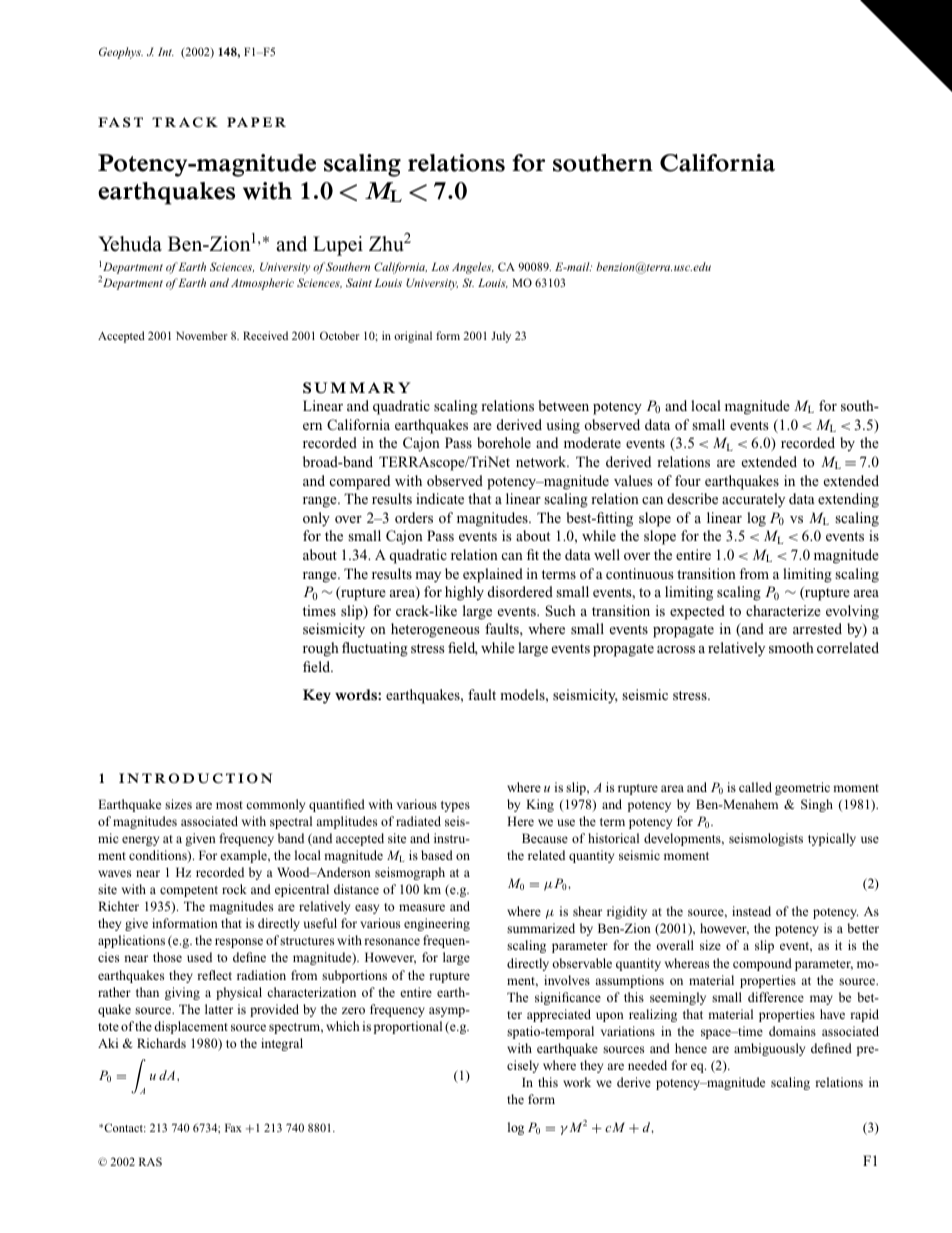 The width and height of the screenshot is (952, 1233). I want to click on proportional, so click(408, 1027).
